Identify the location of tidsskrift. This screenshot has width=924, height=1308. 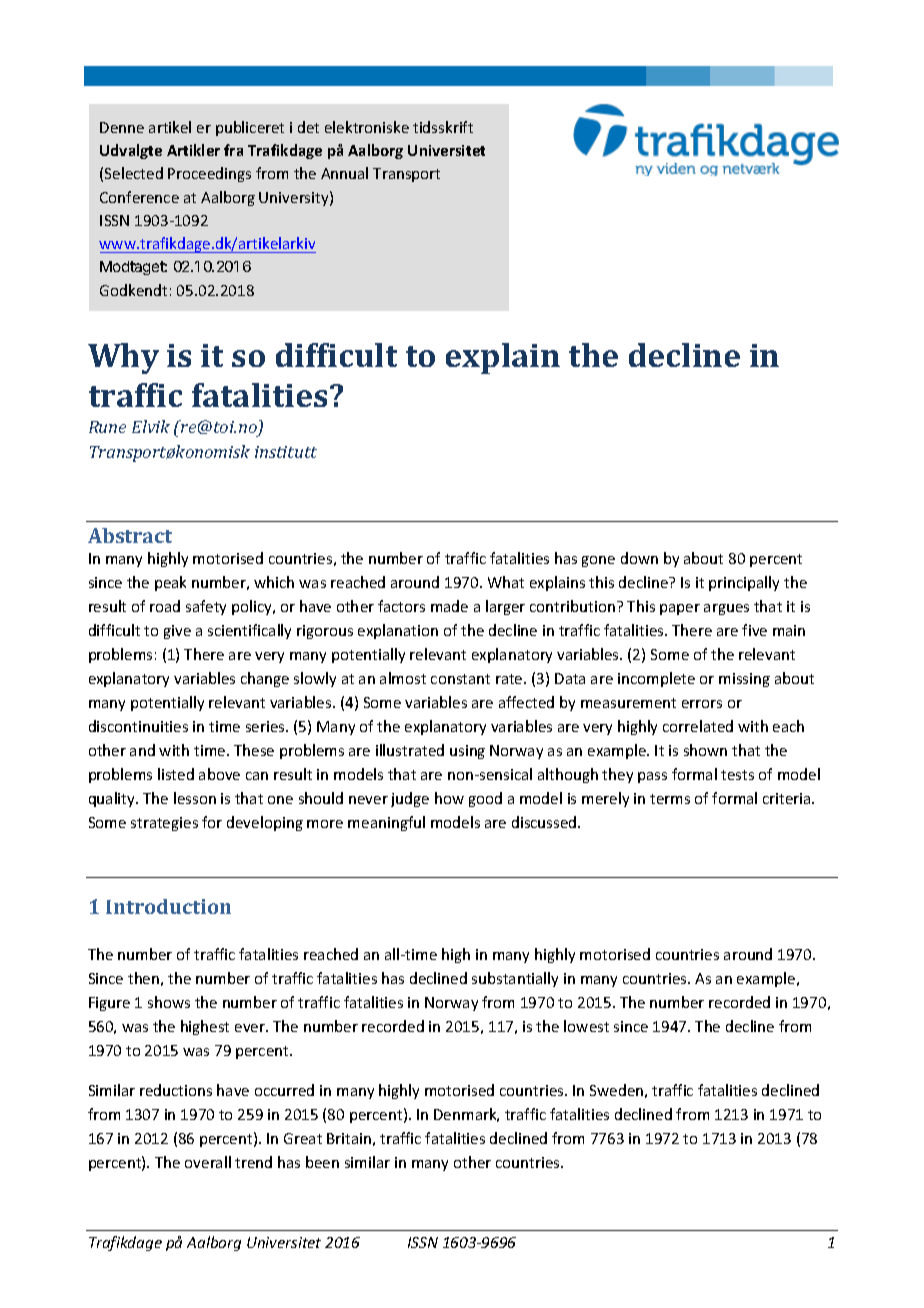
(443, 127).
